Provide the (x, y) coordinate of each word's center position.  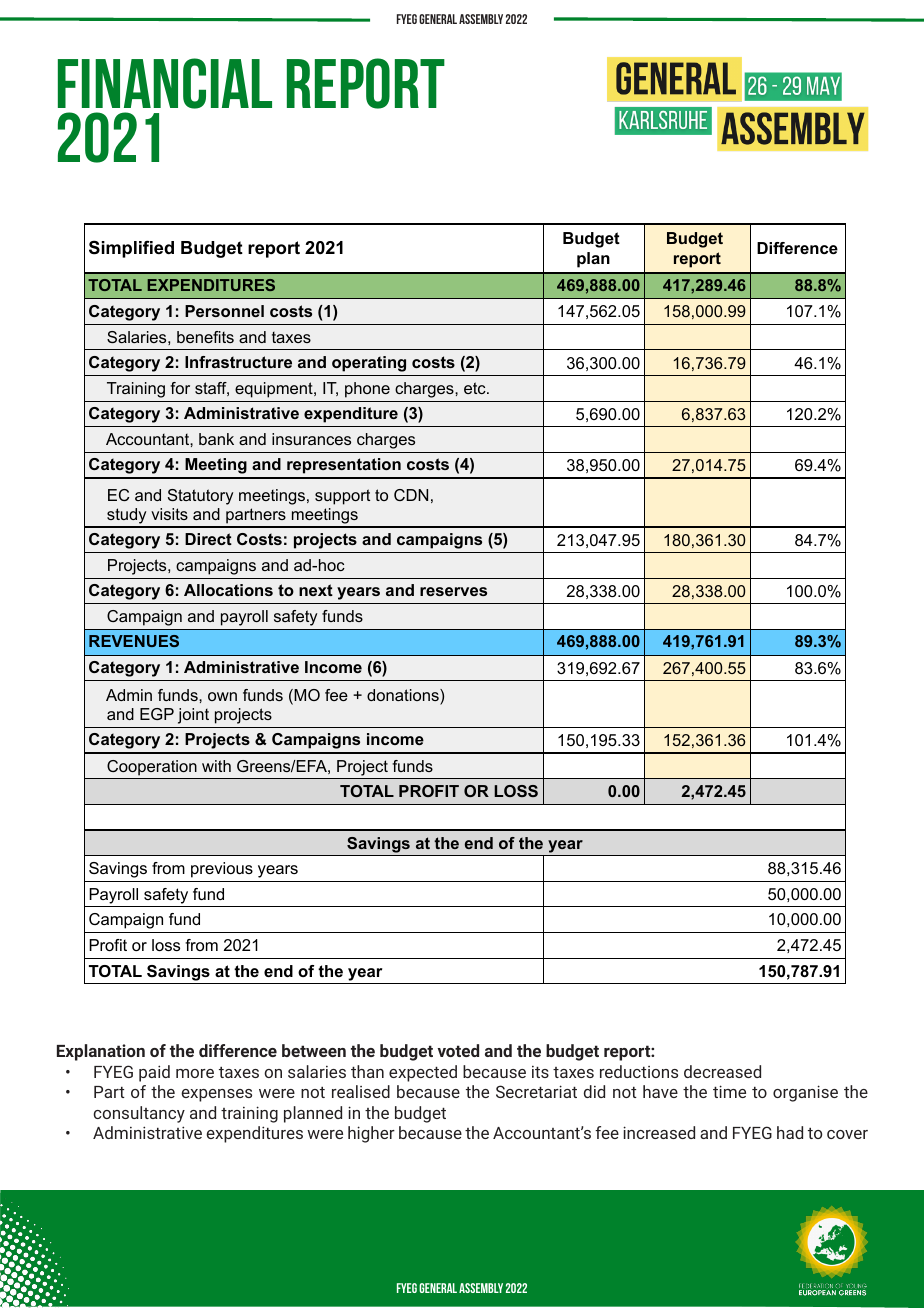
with (216, 766)
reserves (453, 591)
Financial (165, 83)
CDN (411, 495)
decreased (722, 1071)
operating (369, 364)
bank (216, 439)
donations (404, 695)
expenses (216, 1095)
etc (476, 388)
